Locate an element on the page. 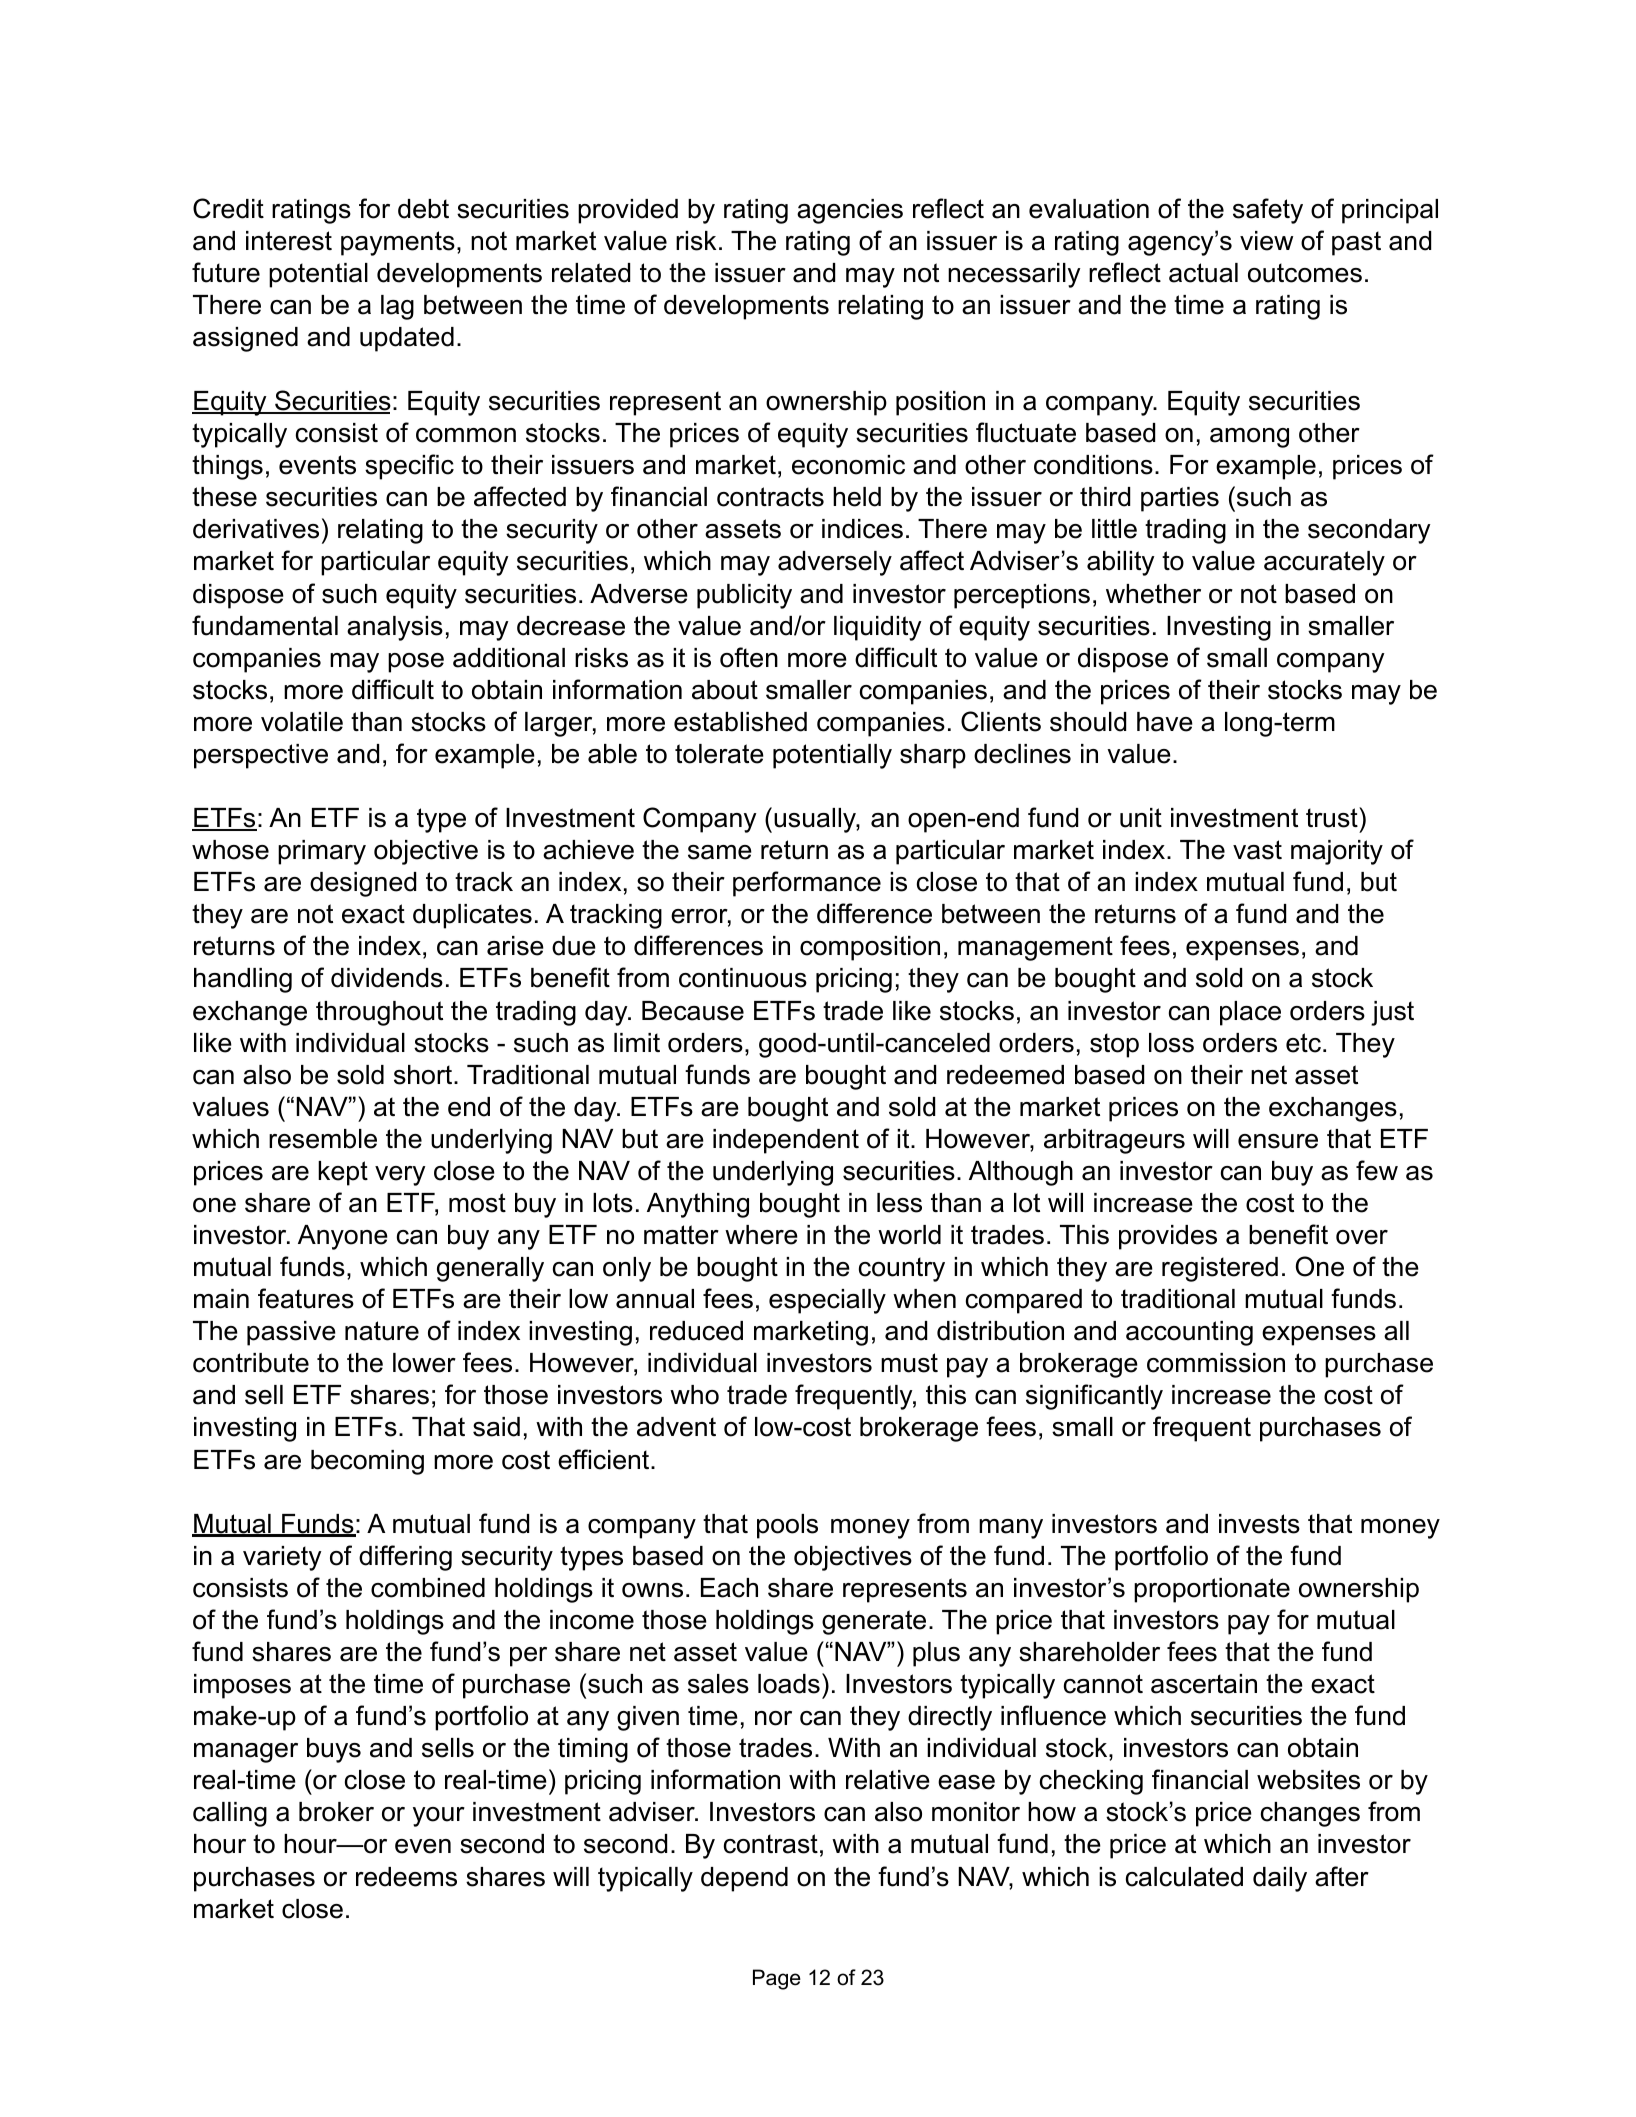  view is located at coordinates (1266, 241).
